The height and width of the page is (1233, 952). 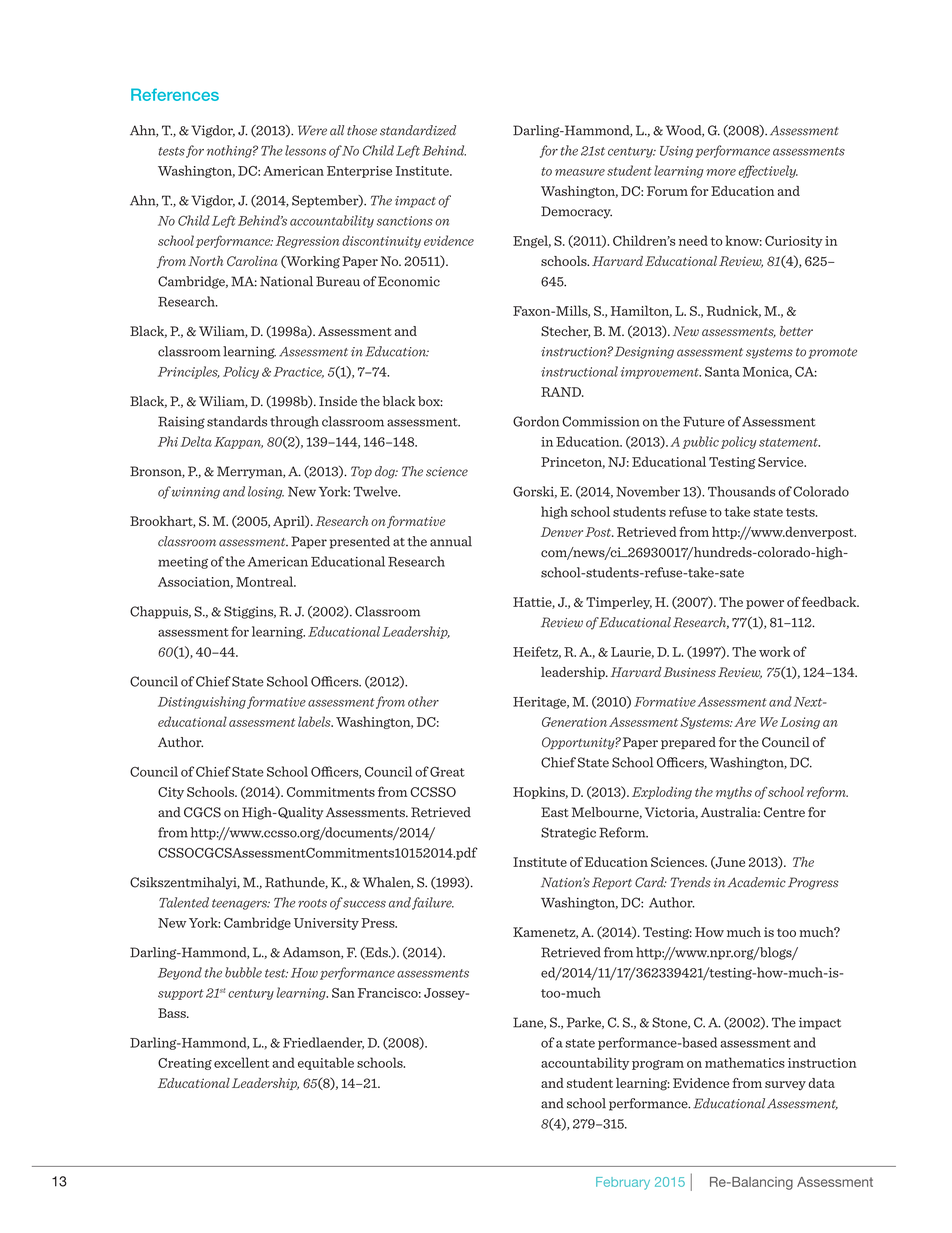 What do you see at coordinates (536, 421) in the page?
I see `Gordon` at bounding box center [536, 421].
